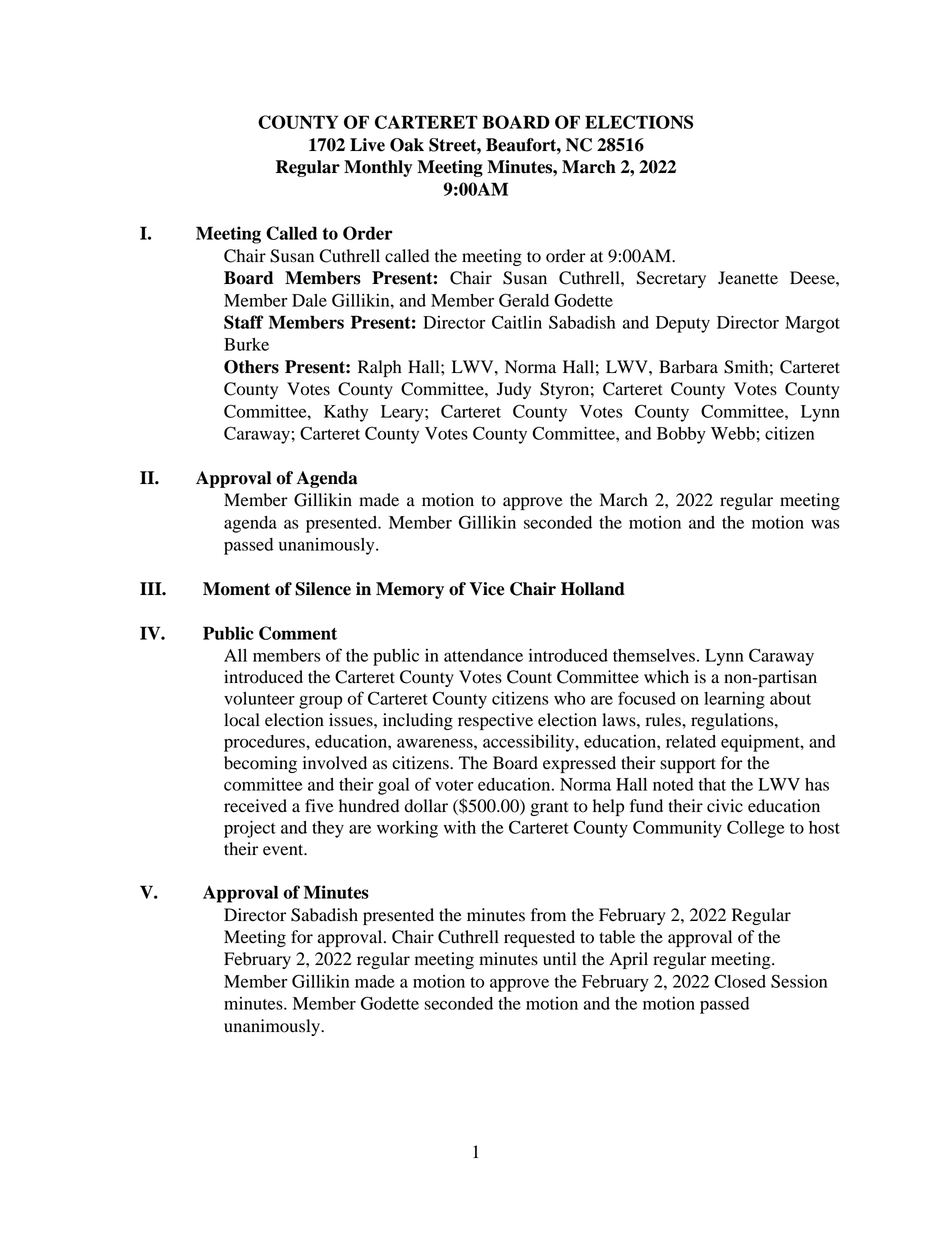  I want to click on event, so click(284, 850).
